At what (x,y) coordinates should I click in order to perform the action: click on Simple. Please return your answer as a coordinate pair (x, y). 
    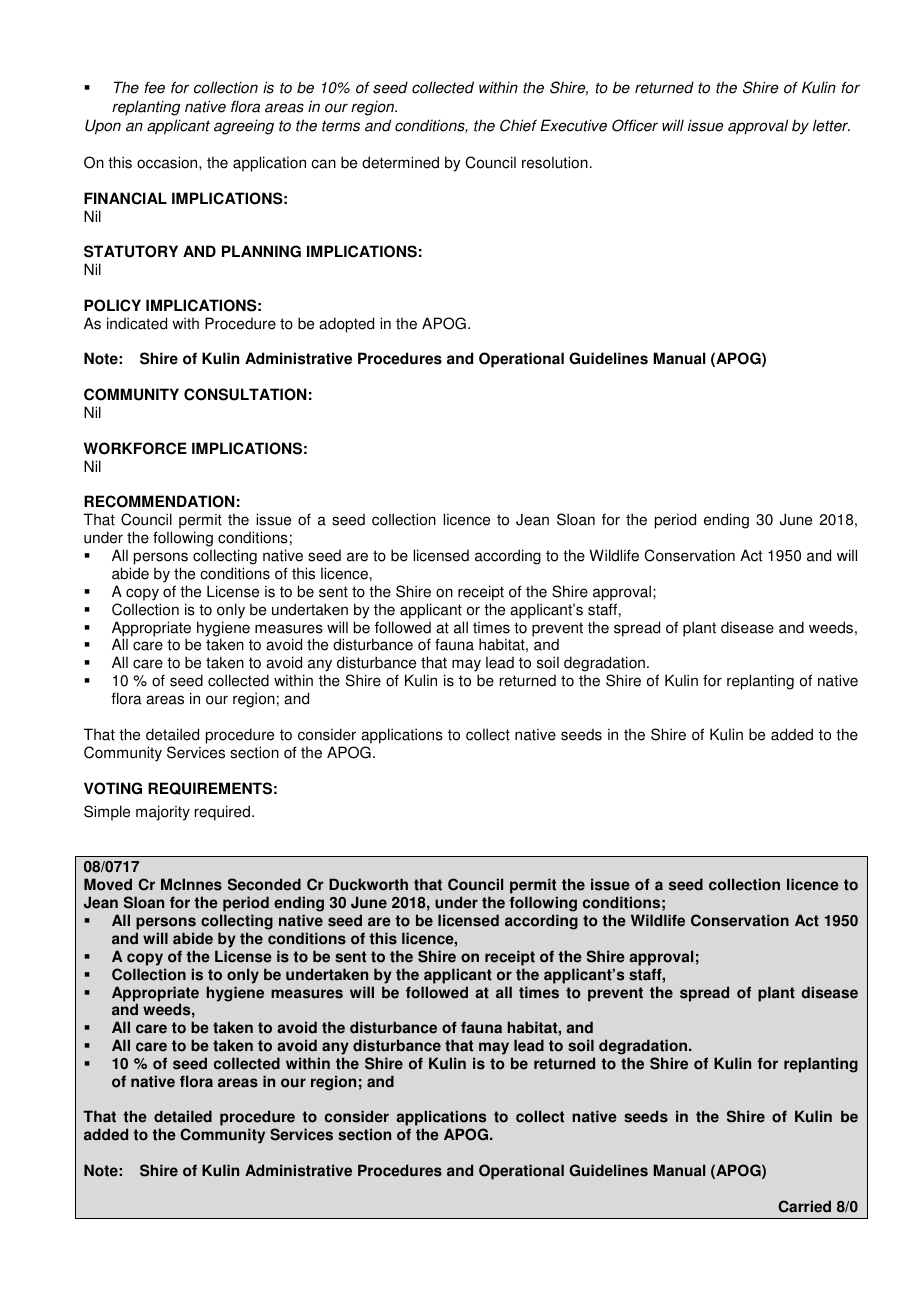
    Looking at the image, I should click on (107, 813).
